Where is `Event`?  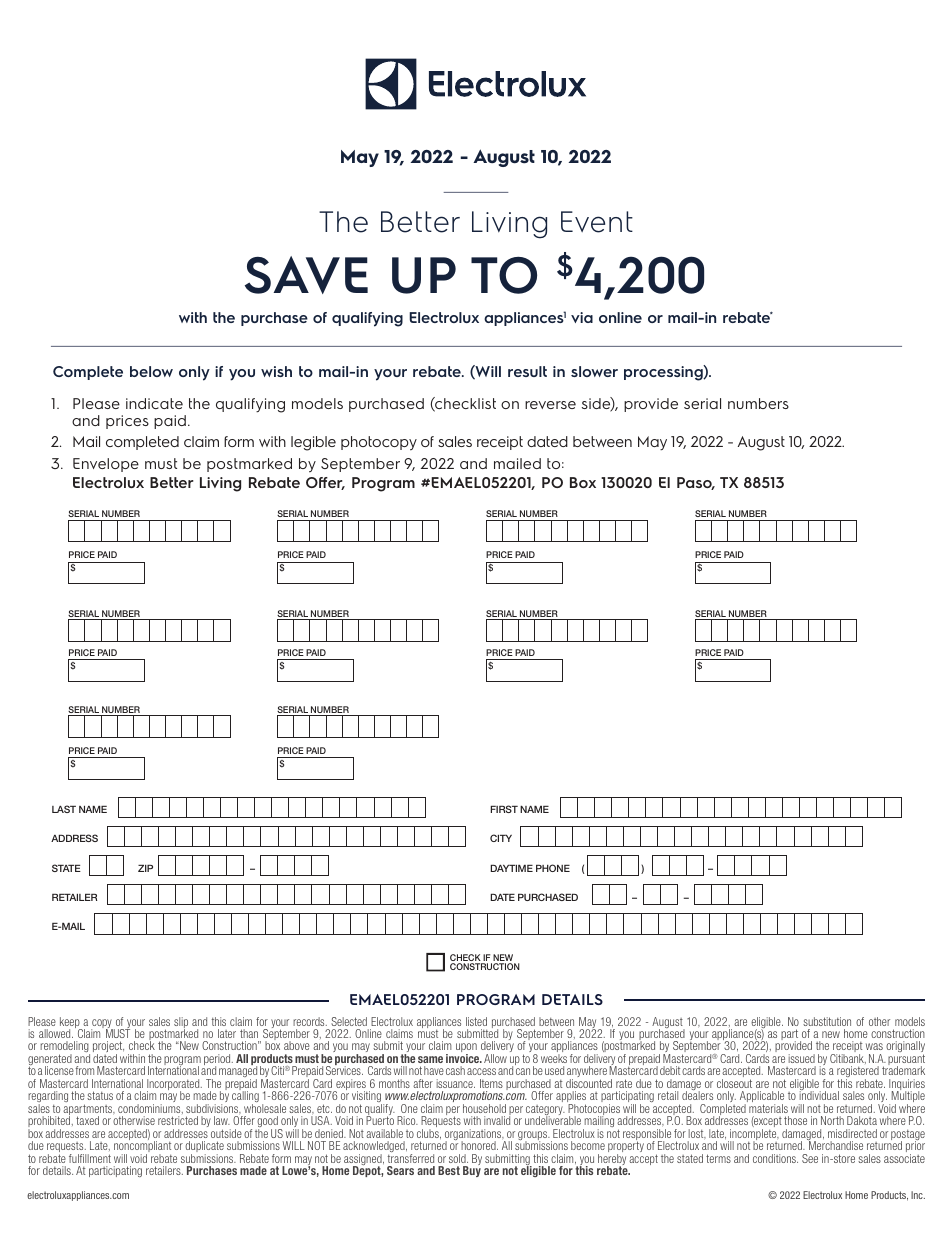
Event is located at coordinates (597, 222).
